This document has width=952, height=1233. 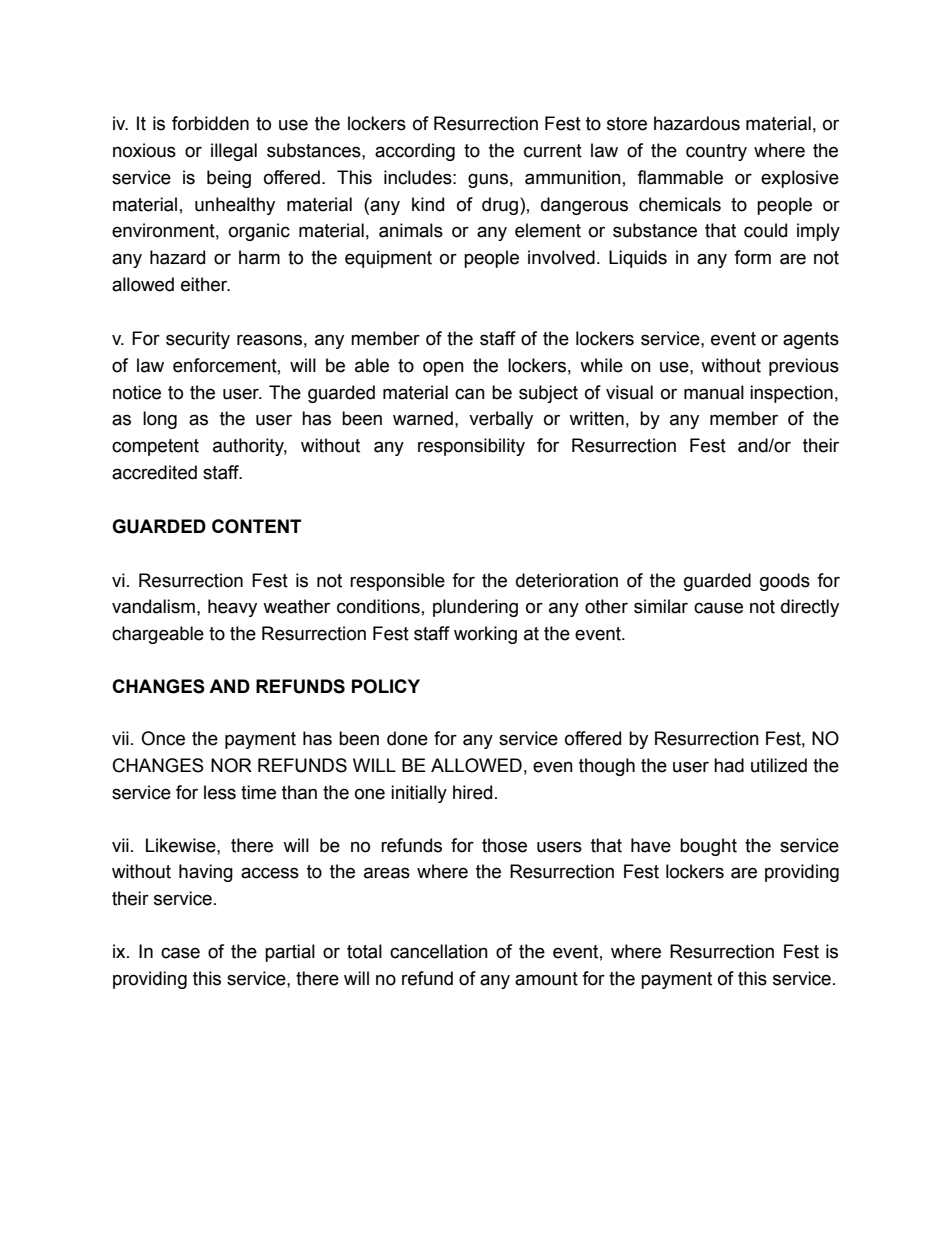 What do you see at coordinates (198, 340) in the document?
I see `security` at bounding box center [198, 340].
